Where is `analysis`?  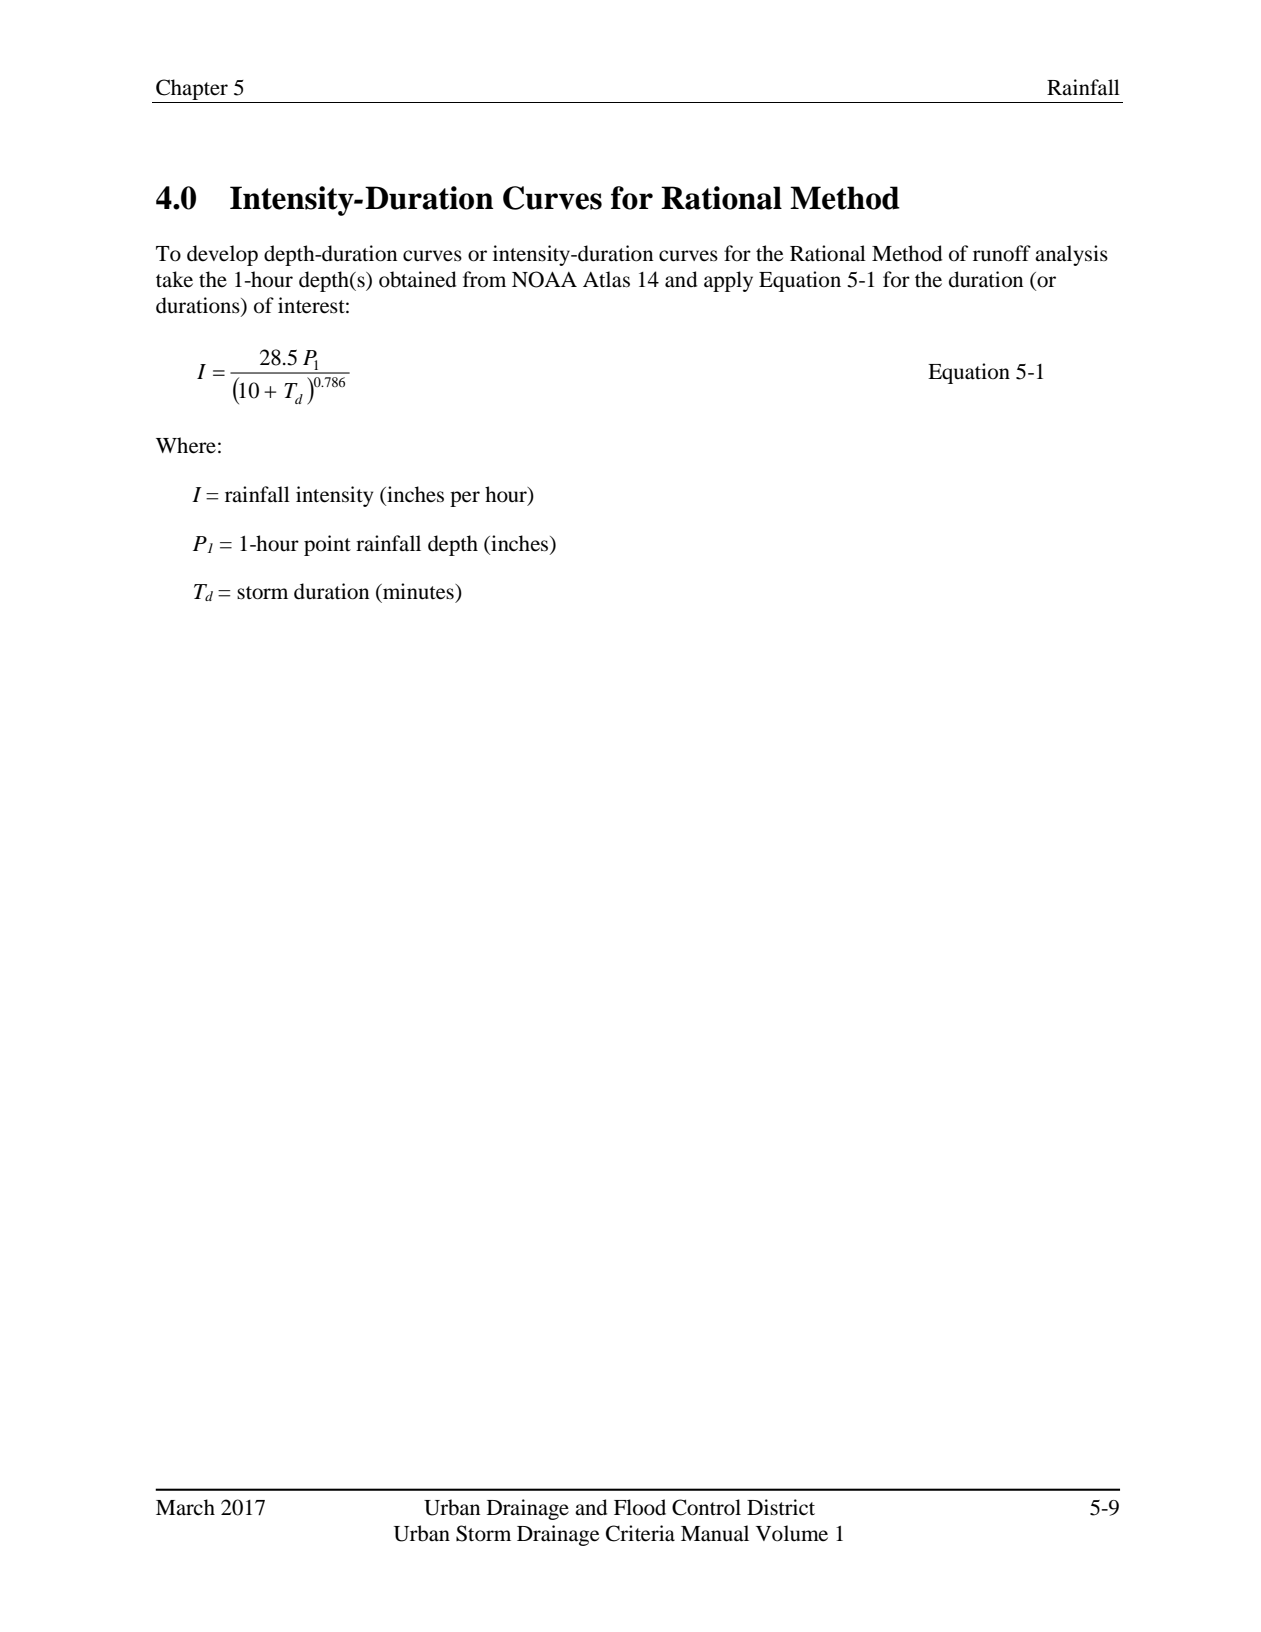 analysis is located at coordinates (1071, 255).
